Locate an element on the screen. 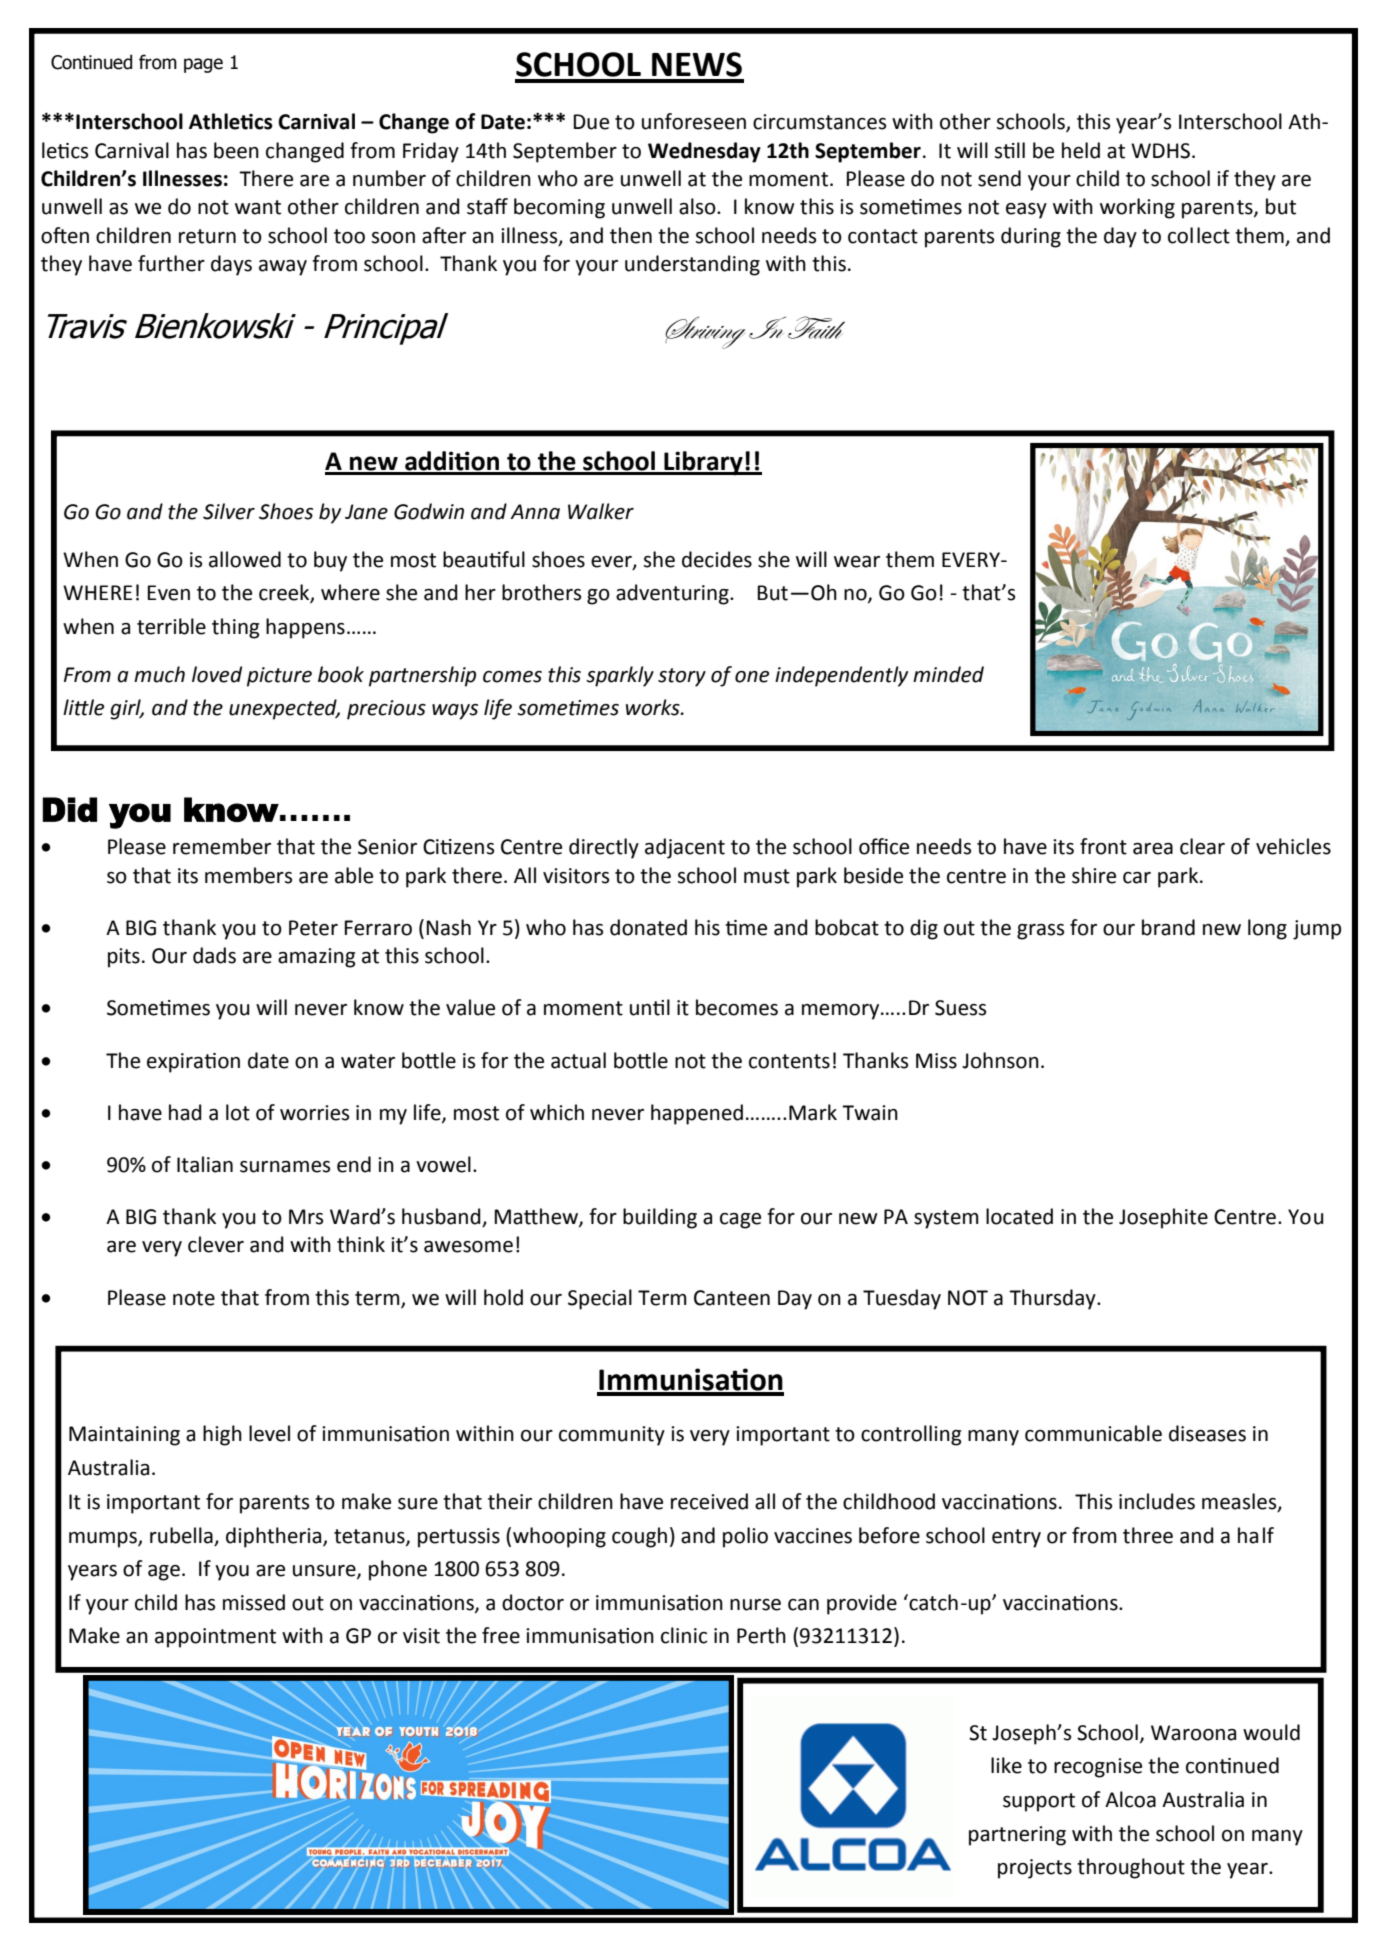 The image size is (1378, 1949). held is located at coordinates (1081, 150).
